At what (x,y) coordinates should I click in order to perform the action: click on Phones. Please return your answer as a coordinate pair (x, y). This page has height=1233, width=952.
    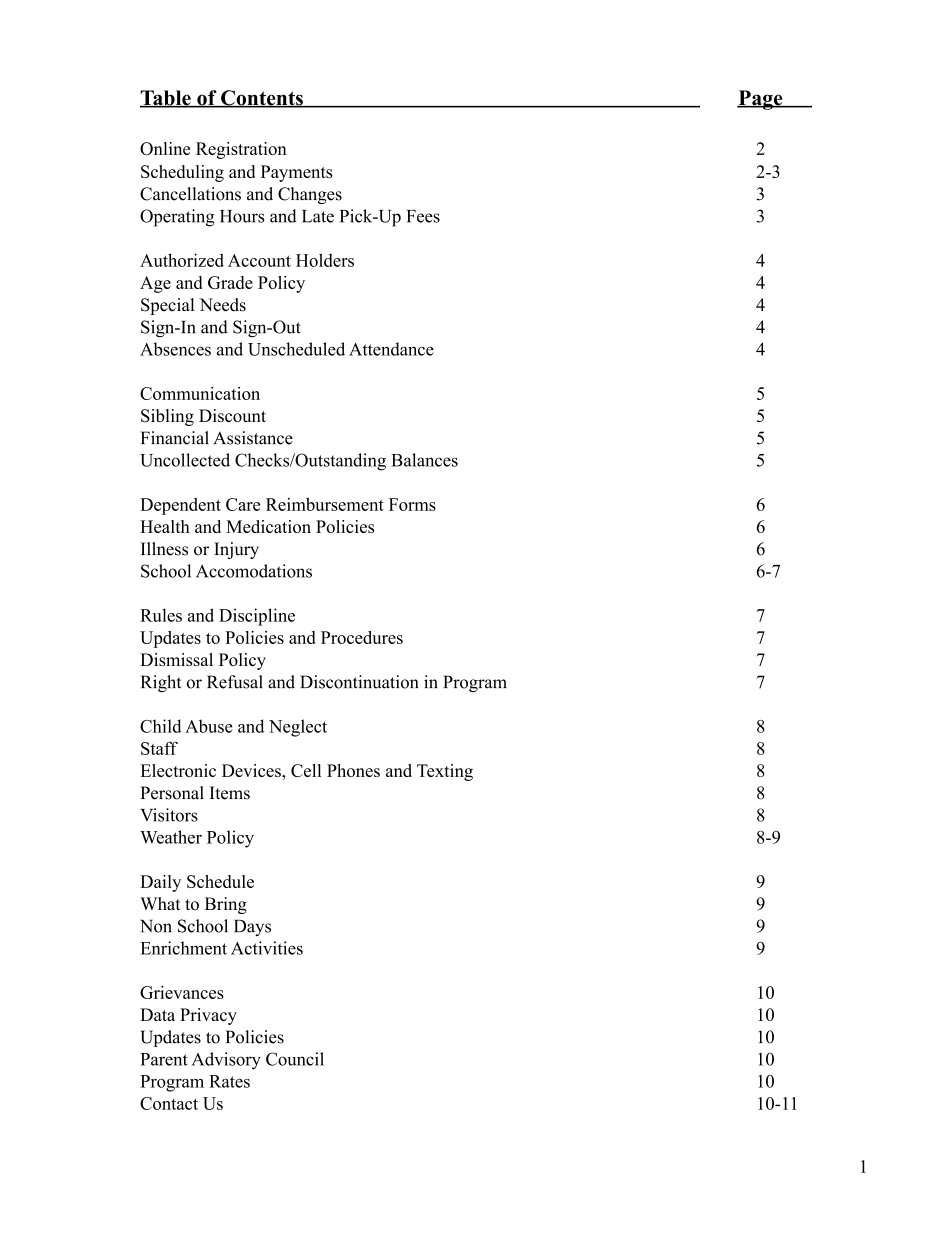
    Looking at the image, I should click on (353, 770).
